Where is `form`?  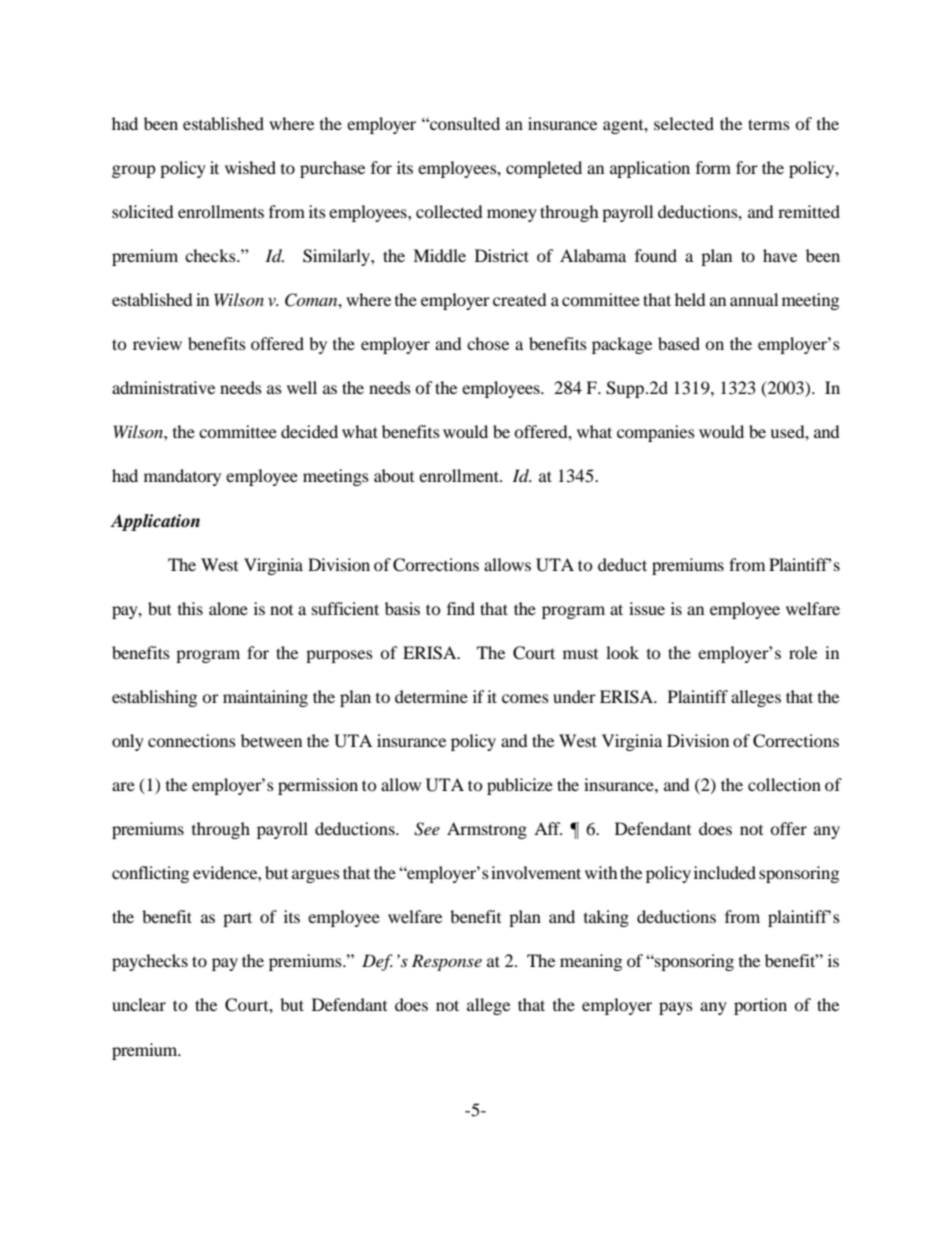 form is located at coordinates (713, 167).
